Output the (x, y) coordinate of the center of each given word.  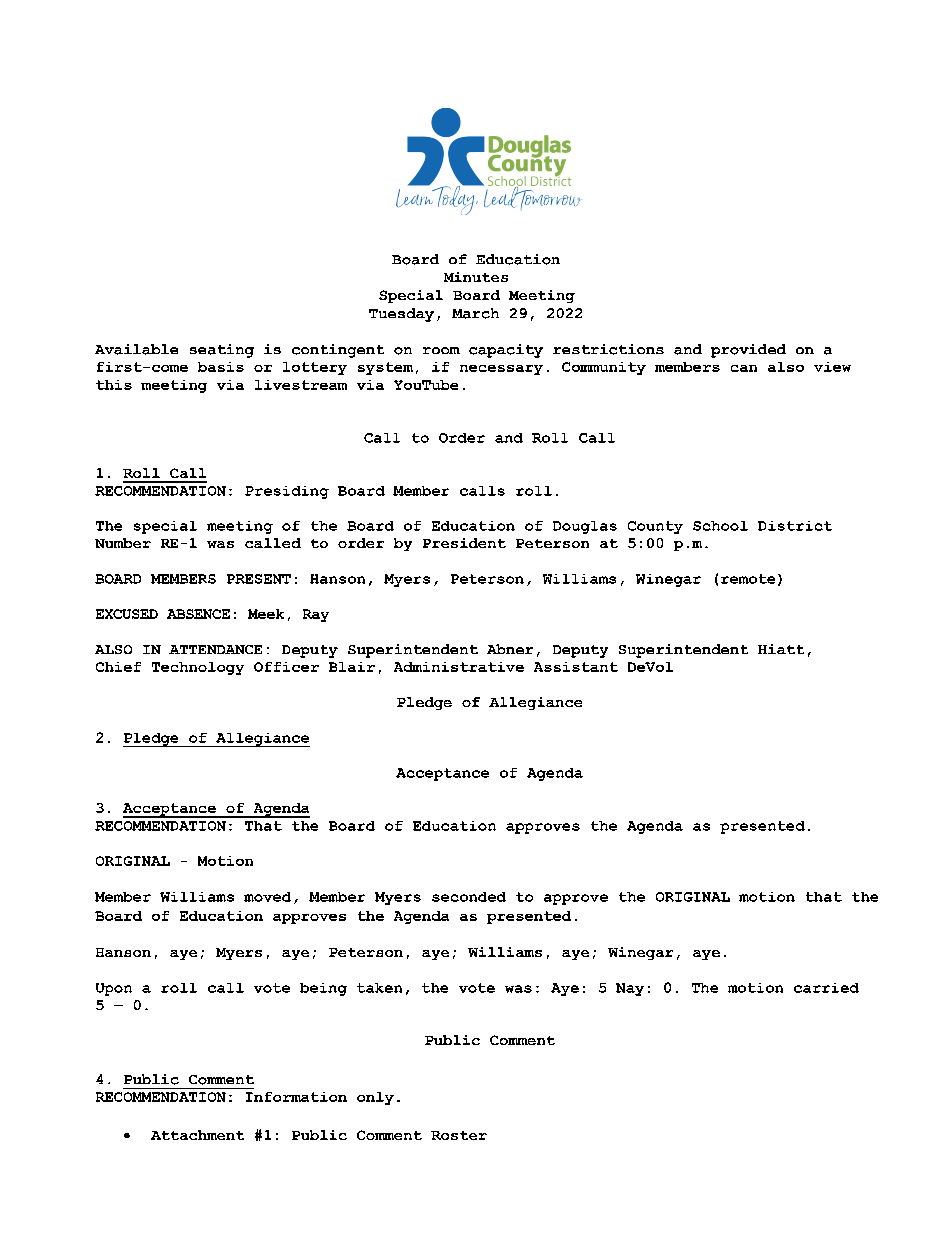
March (475, 313)
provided (748, 351)
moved (267, 897)
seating (222, 351)
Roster (459, 1135)
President (464, 543)
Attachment (197, 1135)
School (720, 526)
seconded (469, 897)
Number (123, 543)
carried (826, 988)
